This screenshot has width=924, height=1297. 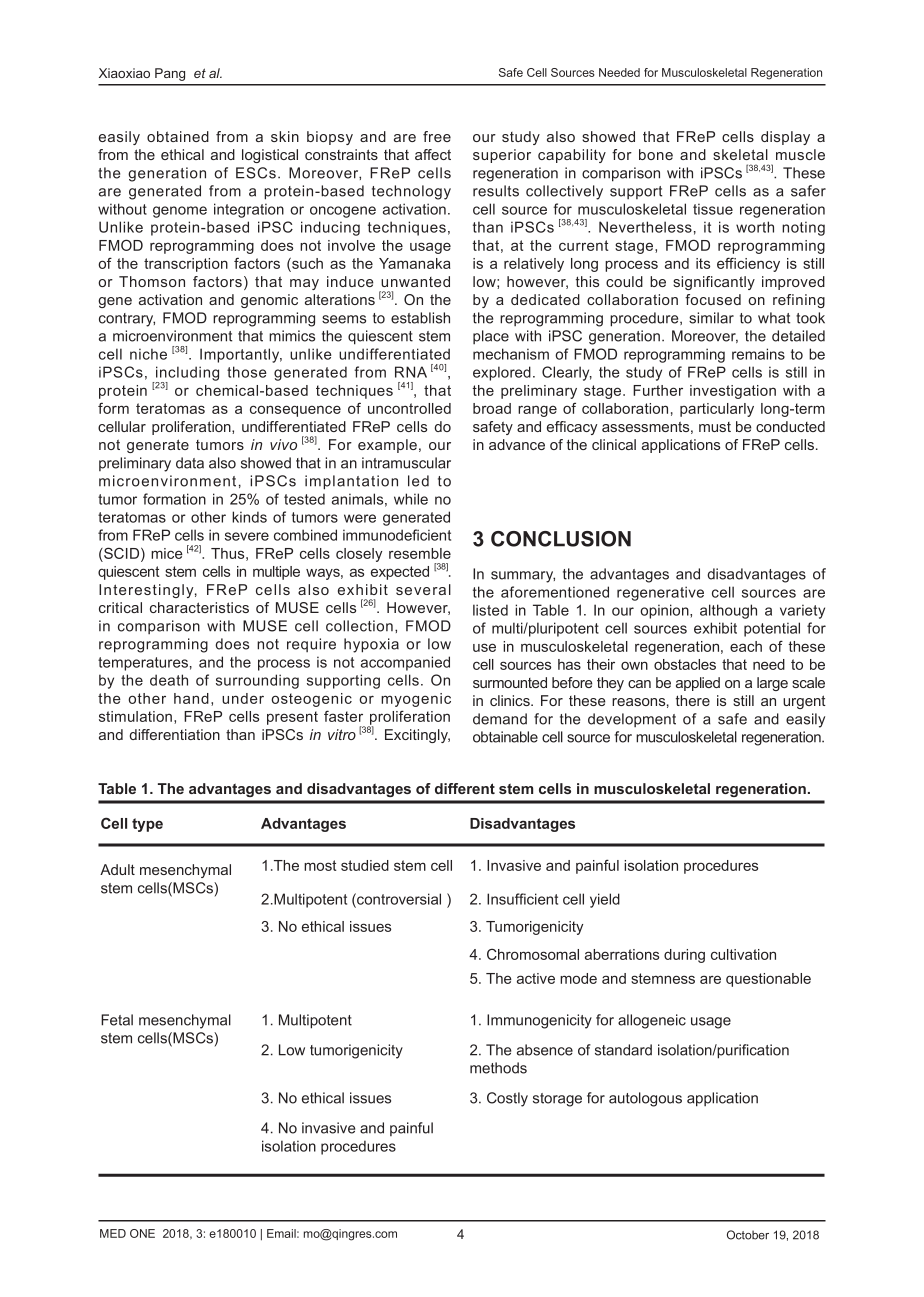 What do you see at coordinates (713, 209) in the screenshot?
I see `tissue` at bounding box center [713, 209].
